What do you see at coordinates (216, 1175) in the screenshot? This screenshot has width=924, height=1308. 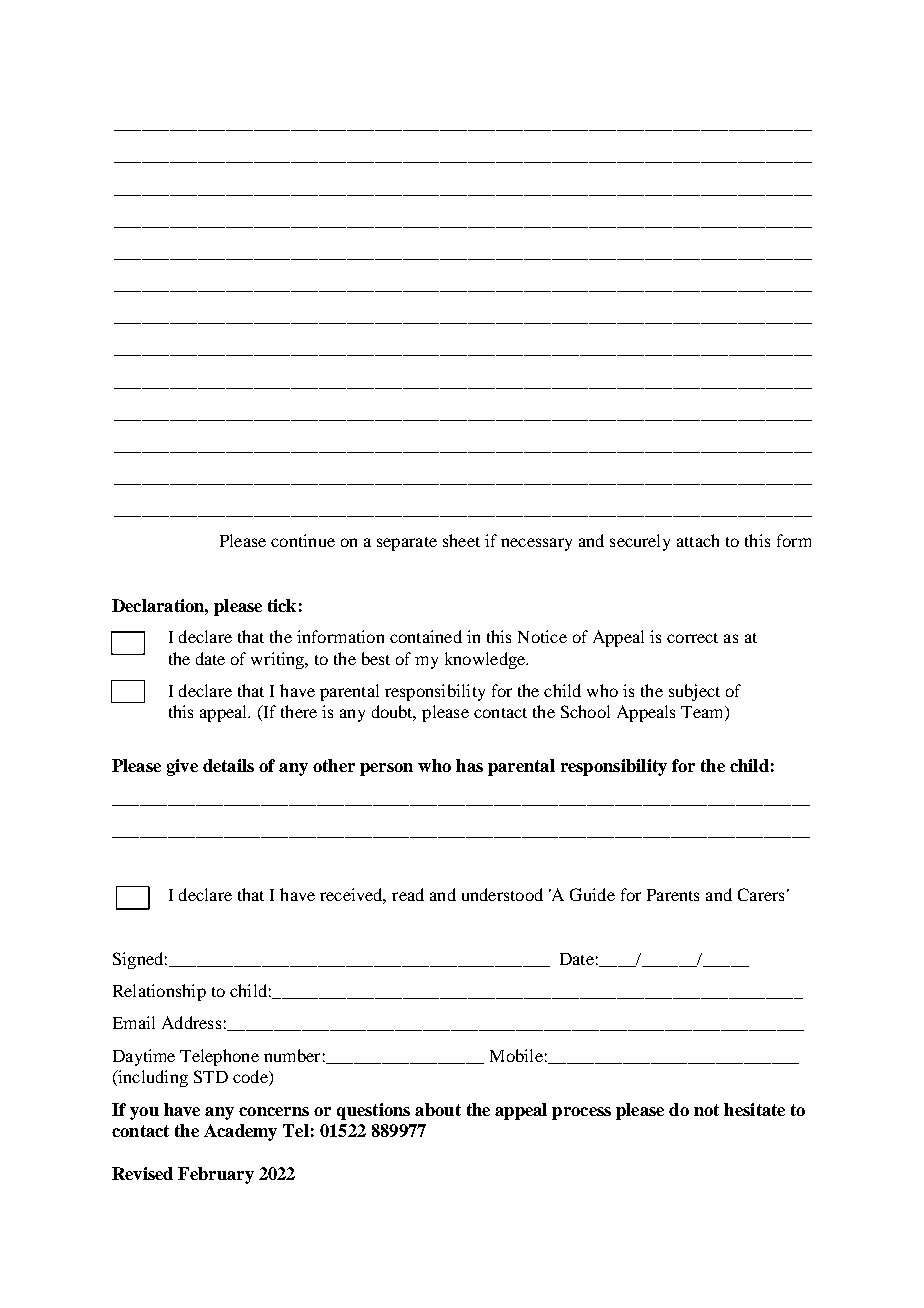 I see `February` at bounding box center [216, 1175].
